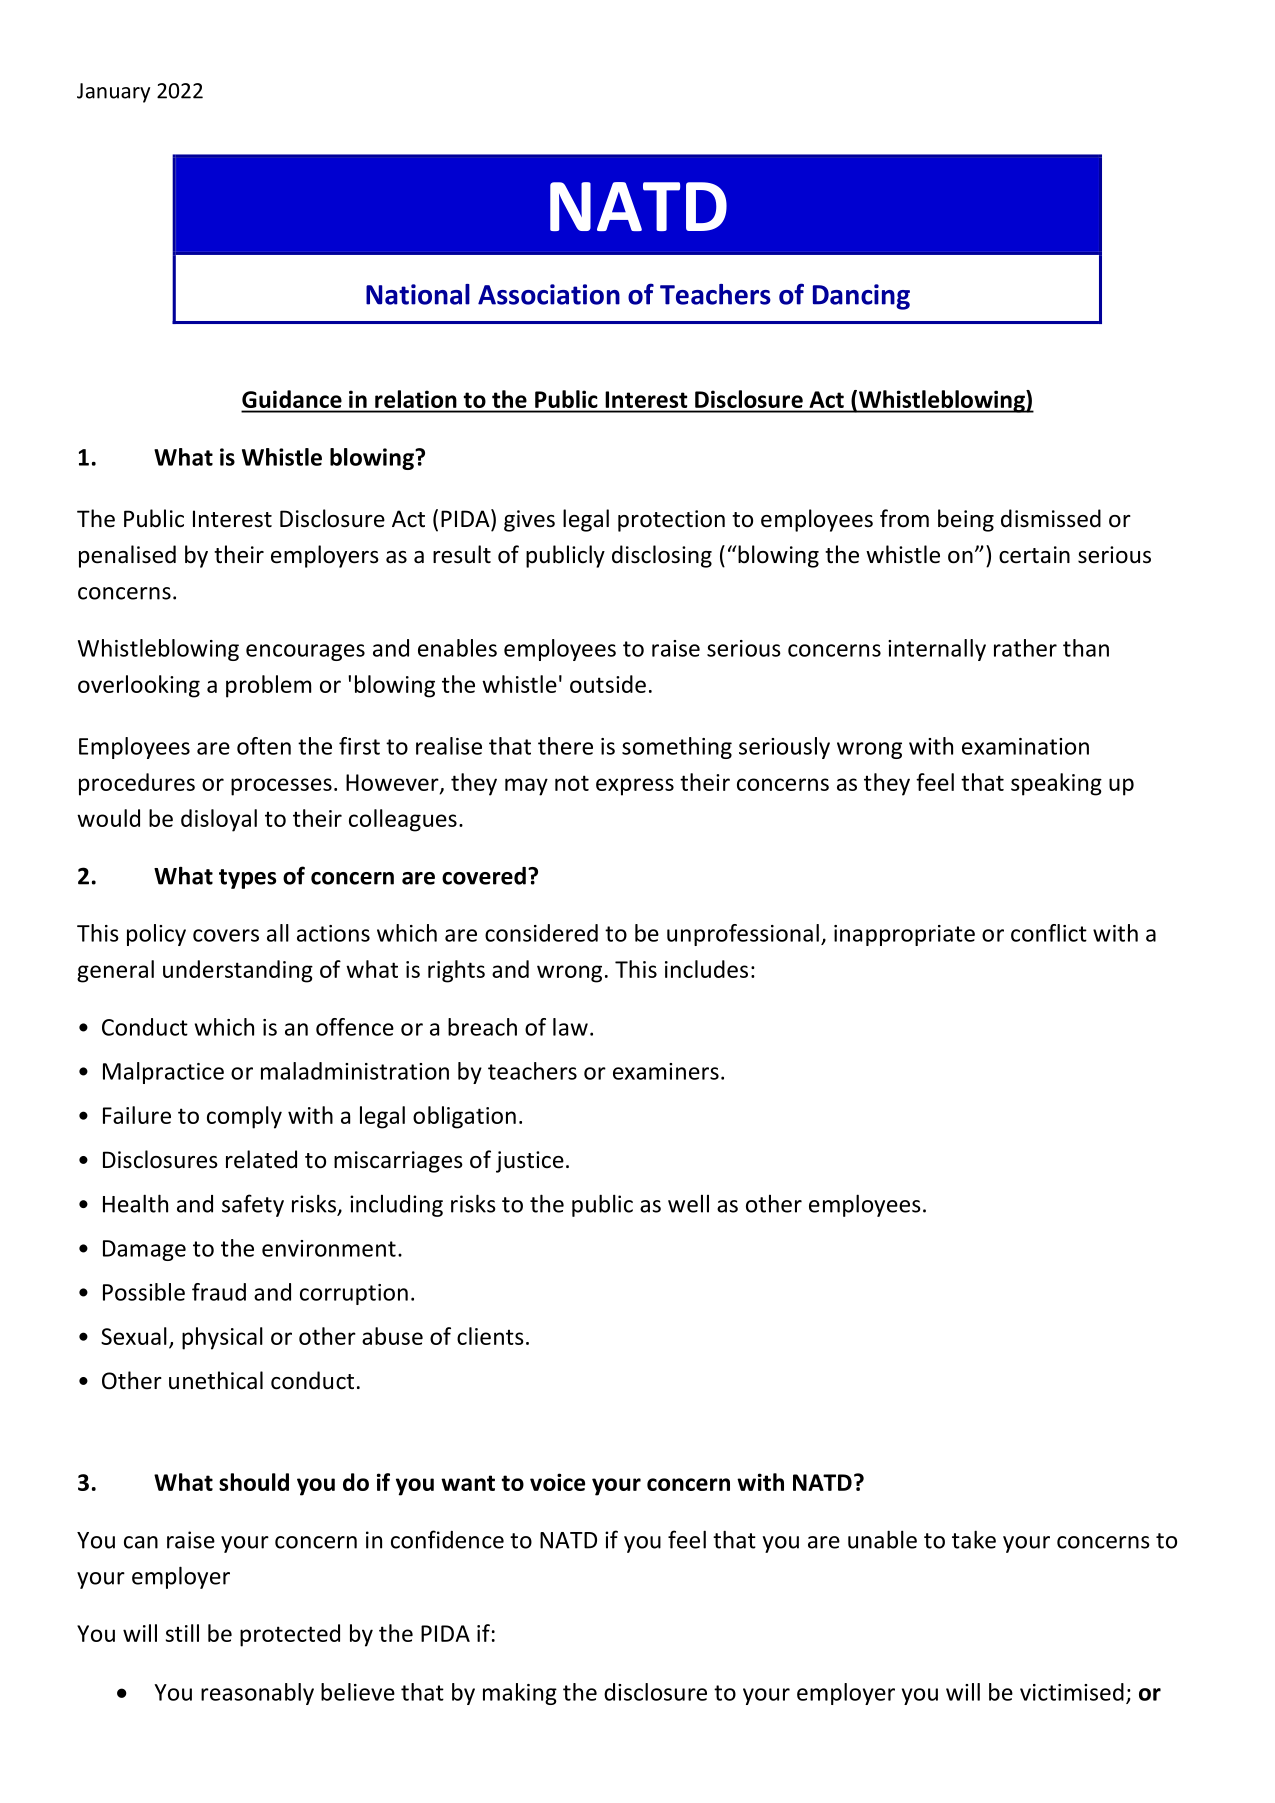 The image size is (1275, 1803). I want to click on still, so click(182, 1633).
